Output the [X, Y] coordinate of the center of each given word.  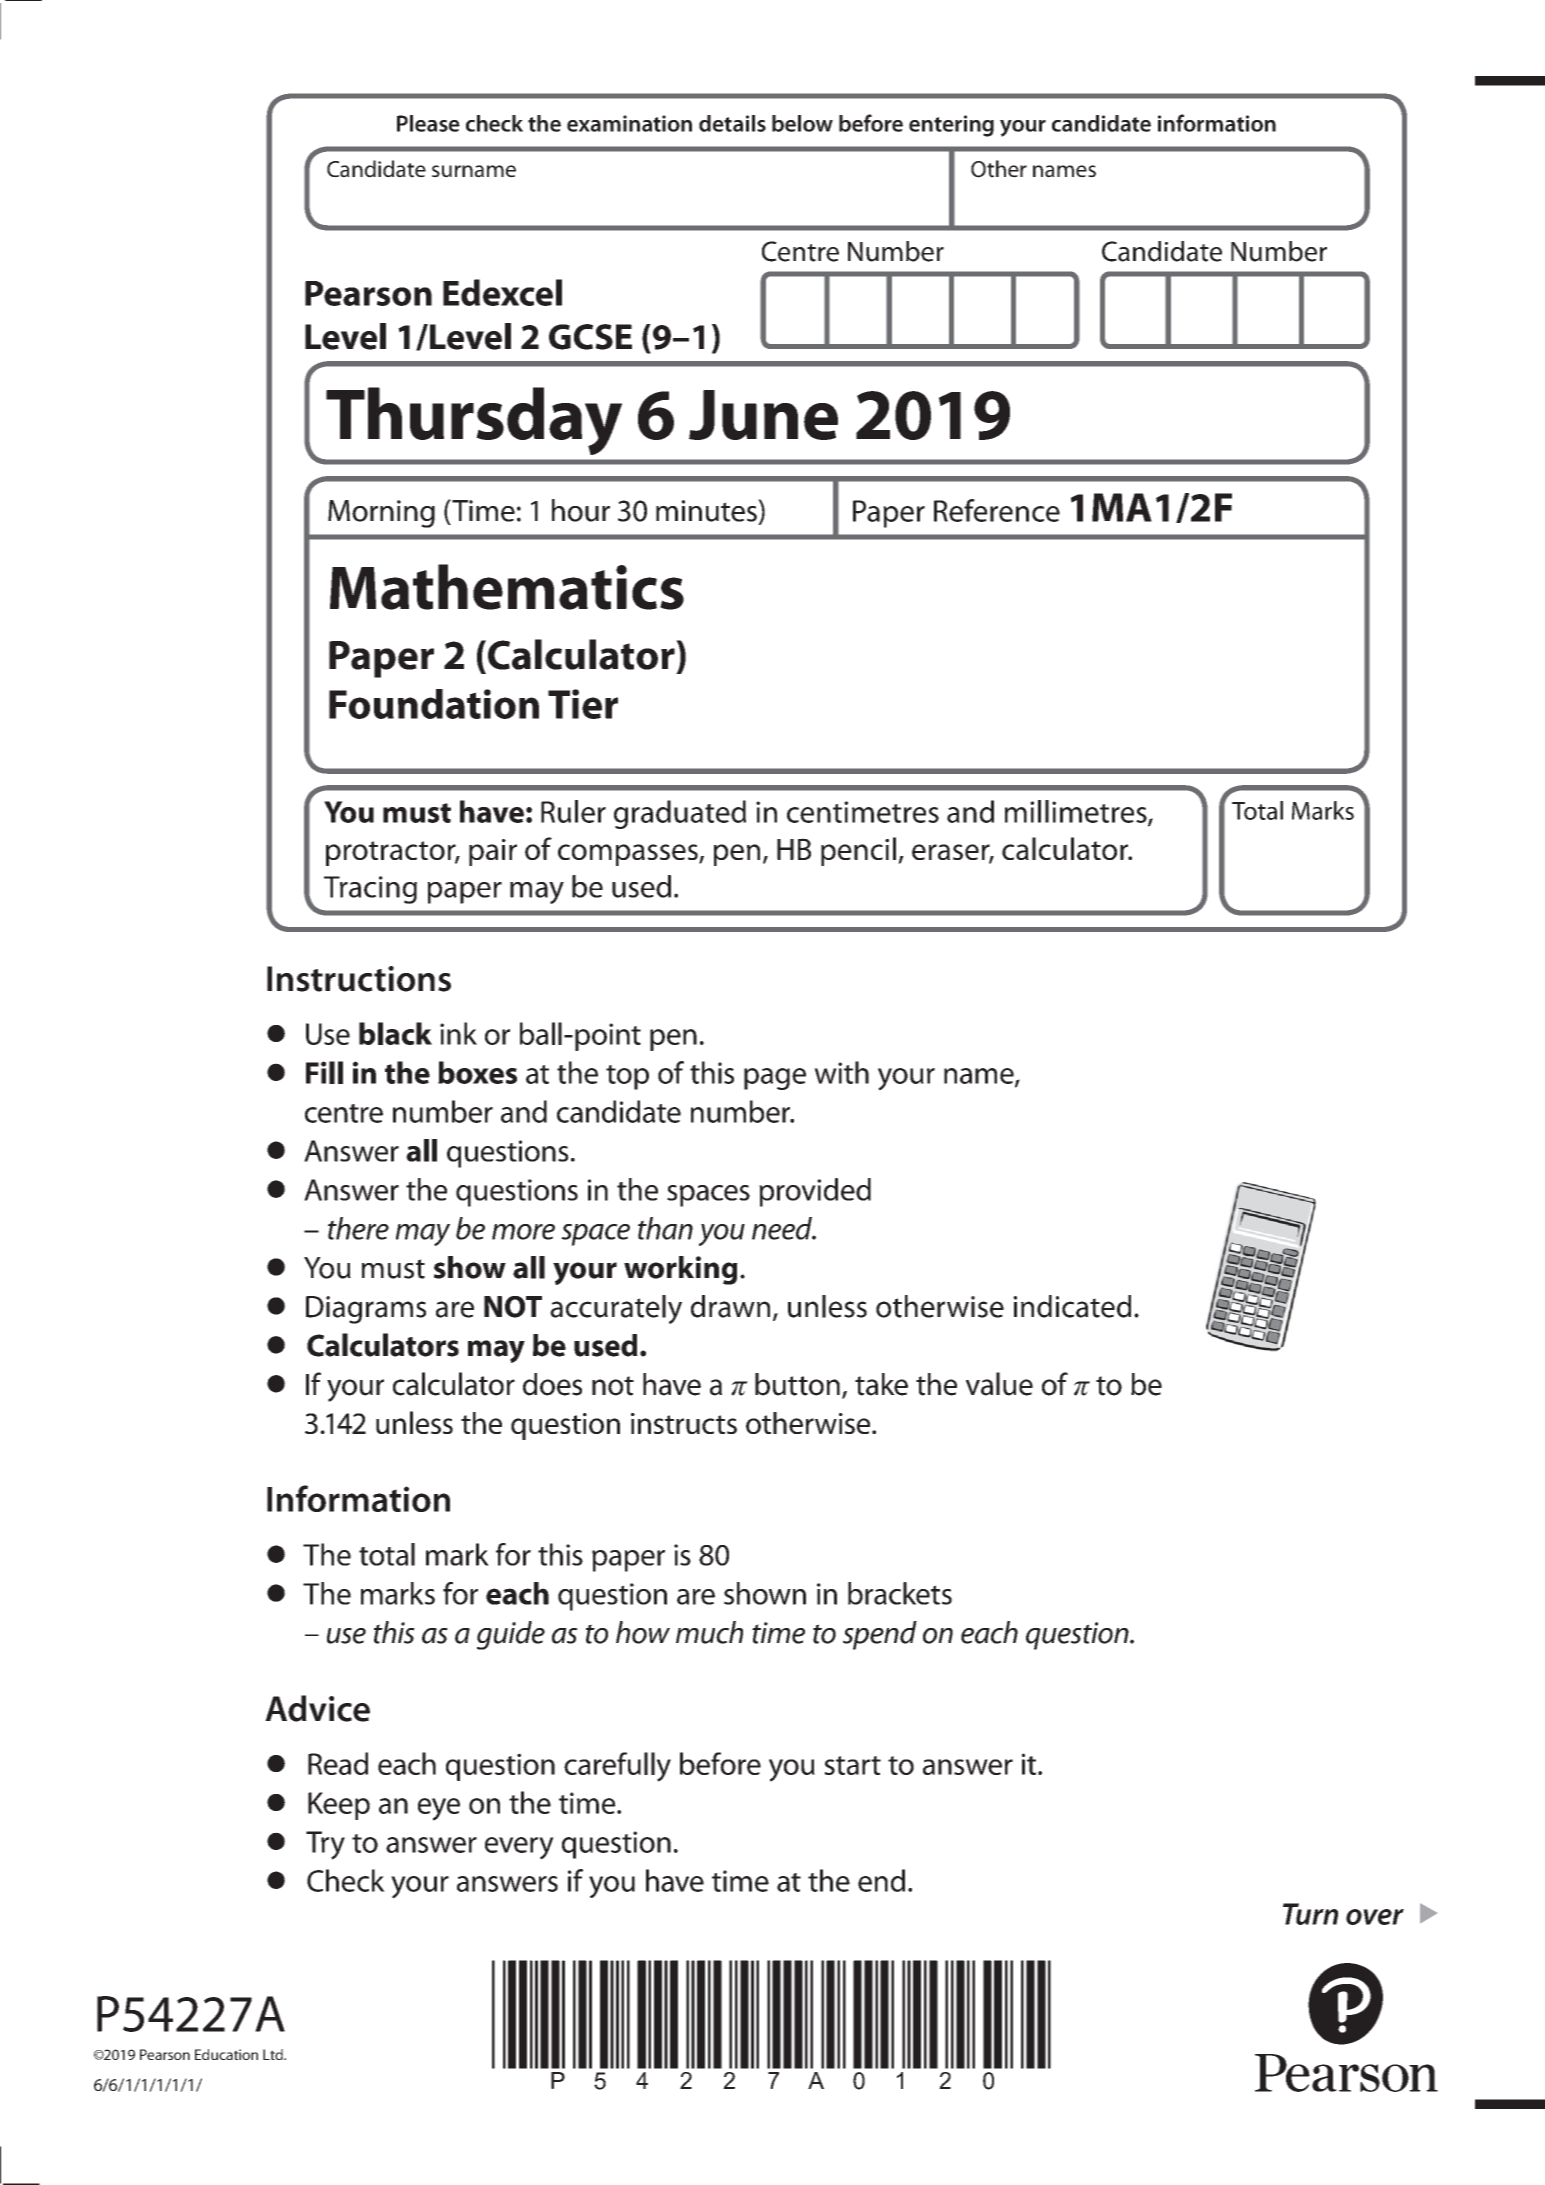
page [775, 1079]
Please [428, 123]
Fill [324, 1072]
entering [951, 126]
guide [511, 1635]
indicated [1072, 1306]
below [802, 123]
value [999, 1384]
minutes [707, 510]
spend [880, 1635]
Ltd [274, 2054]
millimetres [1077, 812]
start [852, 1765]
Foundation [434, 704]
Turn [1311, 1914]
